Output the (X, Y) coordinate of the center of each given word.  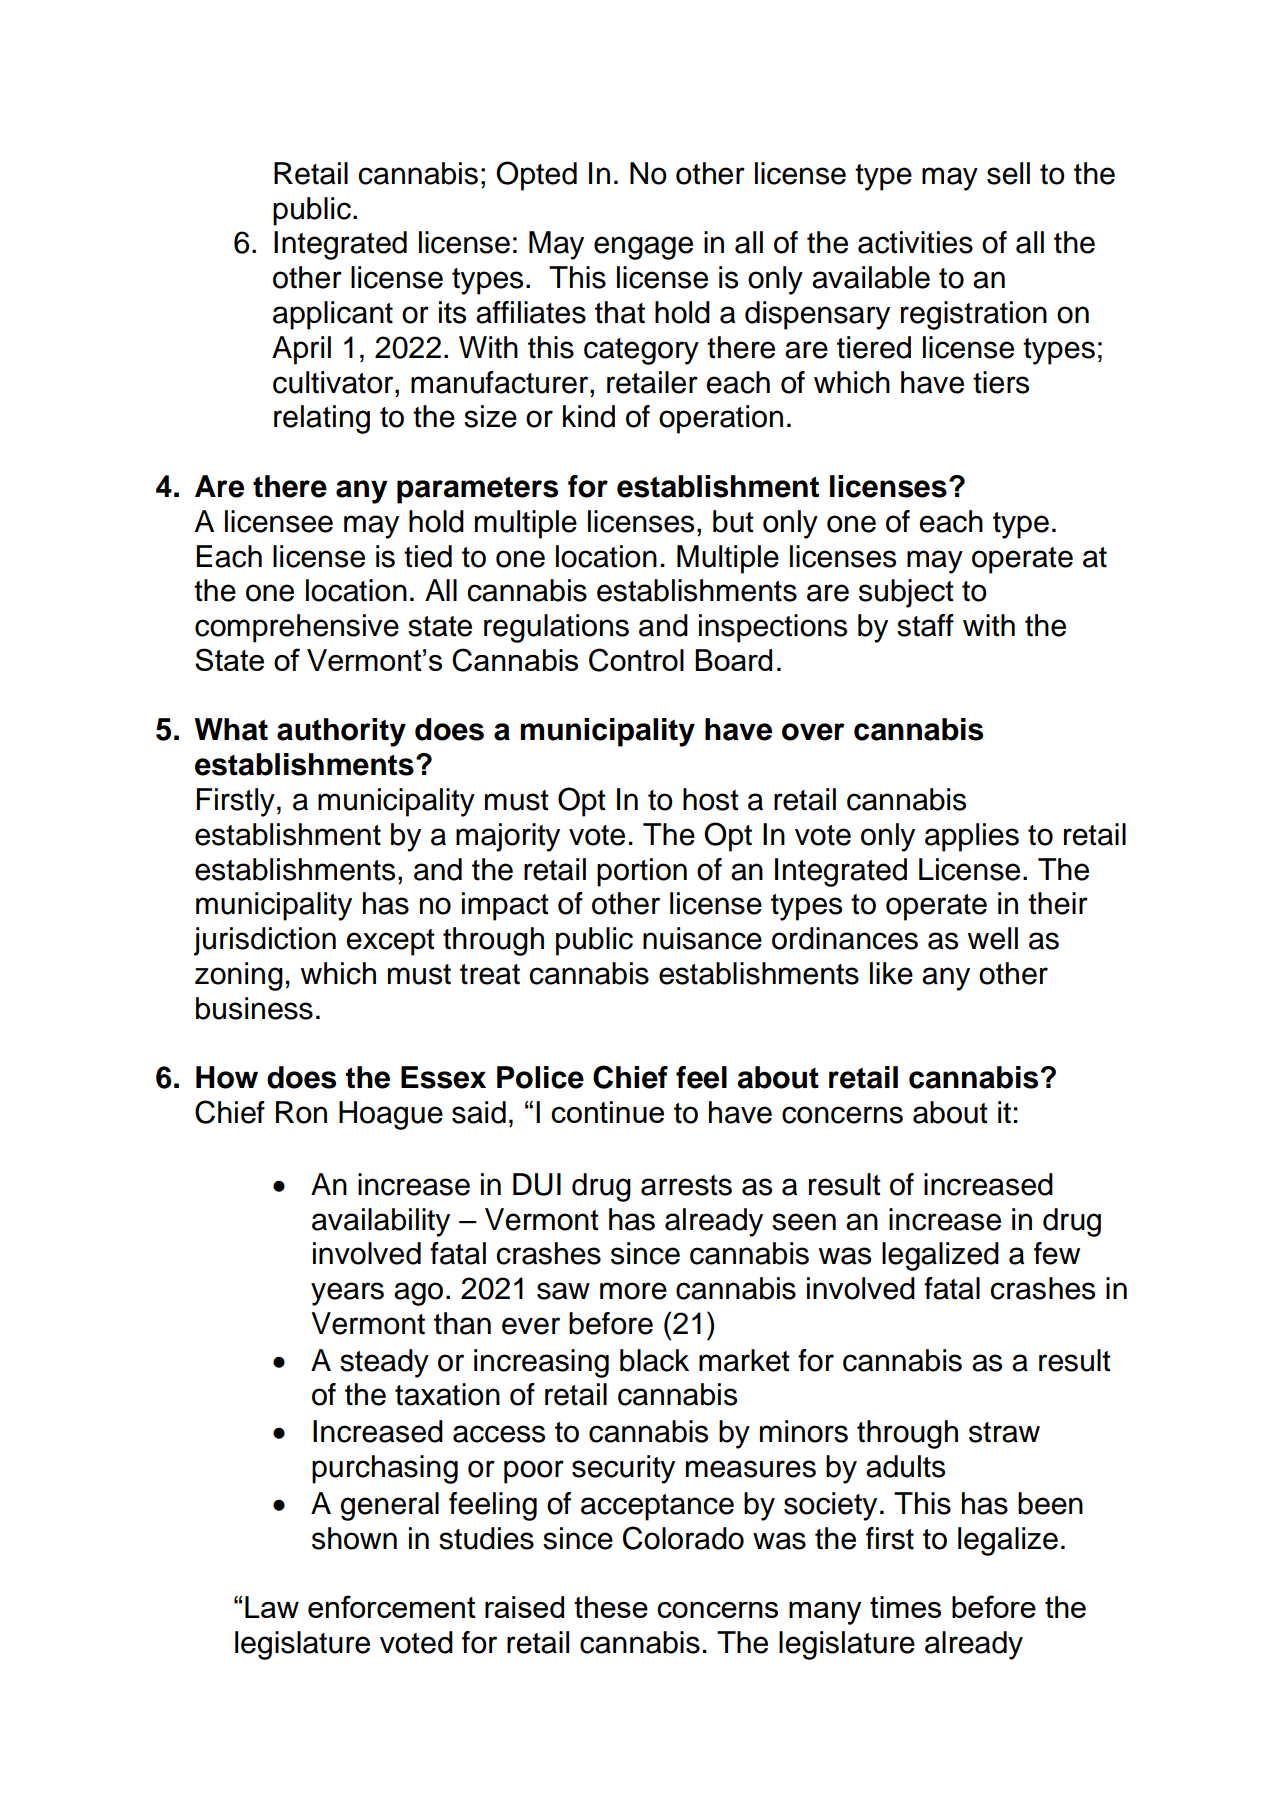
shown (354, 1538)
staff (925, 625)
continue (607, 1112)
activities (915, 242)
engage (643, 248)
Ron (301, 1112)
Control (636, 660)
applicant (333, 315)
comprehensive (297, 628)
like (891, 973)
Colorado (683, 1538)
